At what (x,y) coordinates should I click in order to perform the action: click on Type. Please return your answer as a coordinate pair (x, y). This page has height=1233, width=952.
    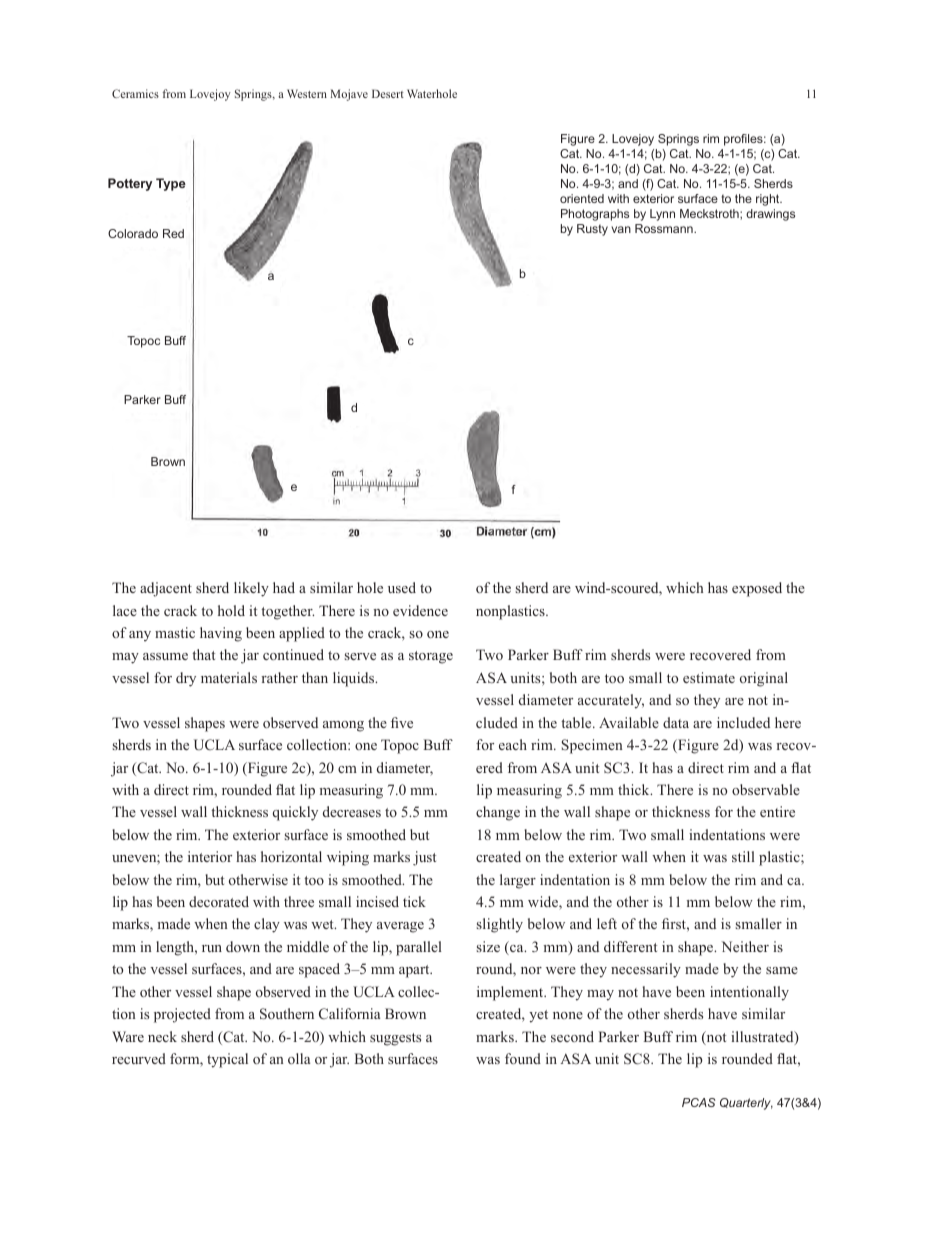
    Looking at the image, I should click on (171, 184).
